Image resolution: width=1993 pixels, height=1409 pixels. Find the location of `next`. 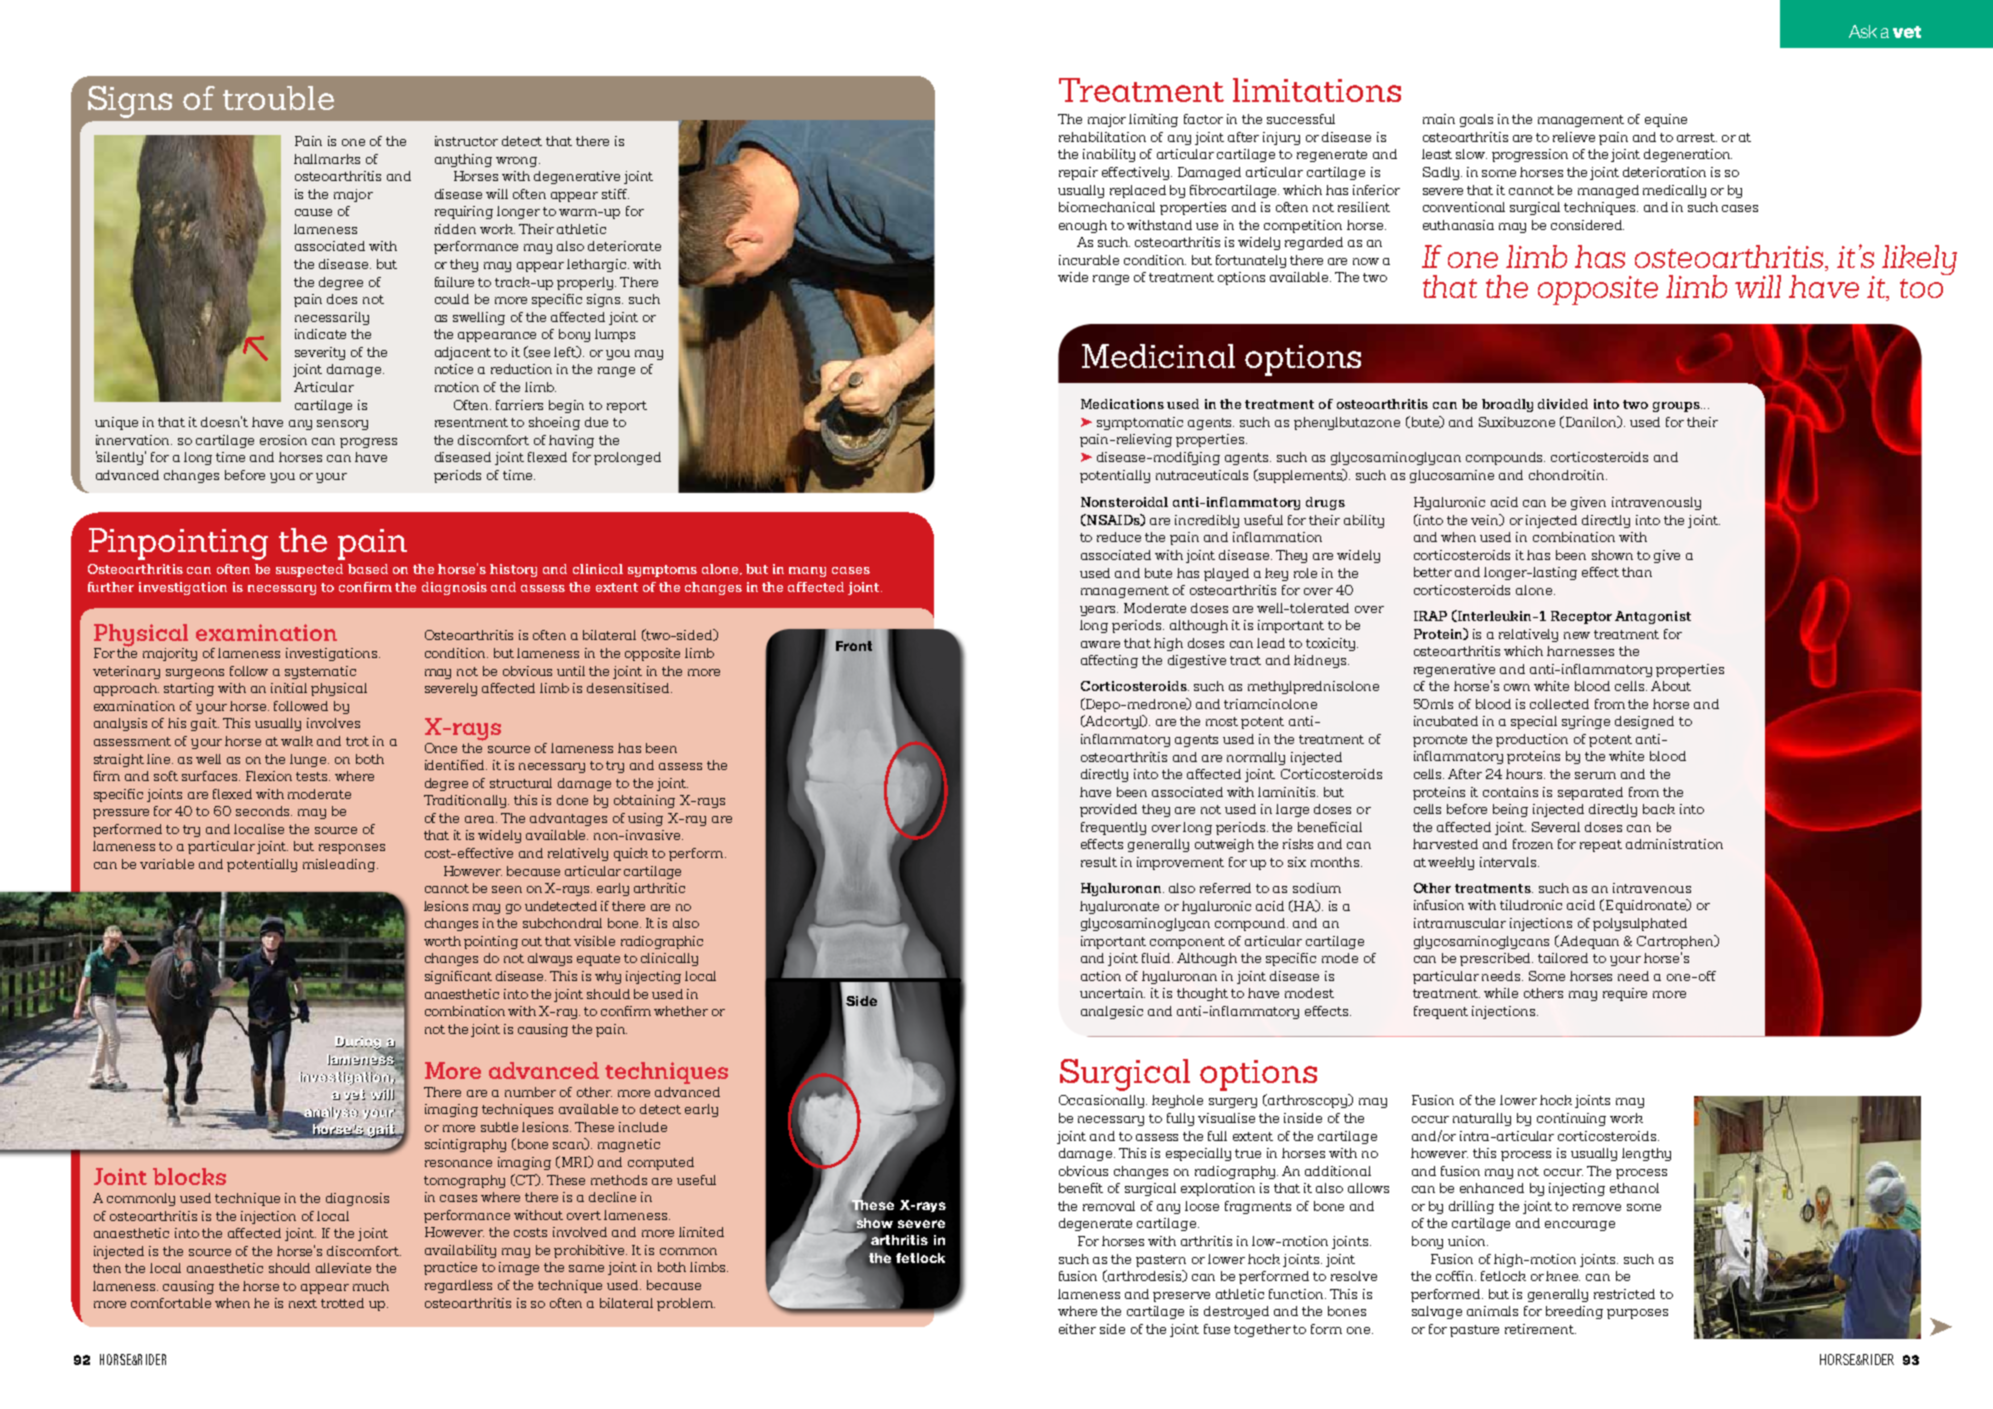

next is located at coordinates (303, 1303).
